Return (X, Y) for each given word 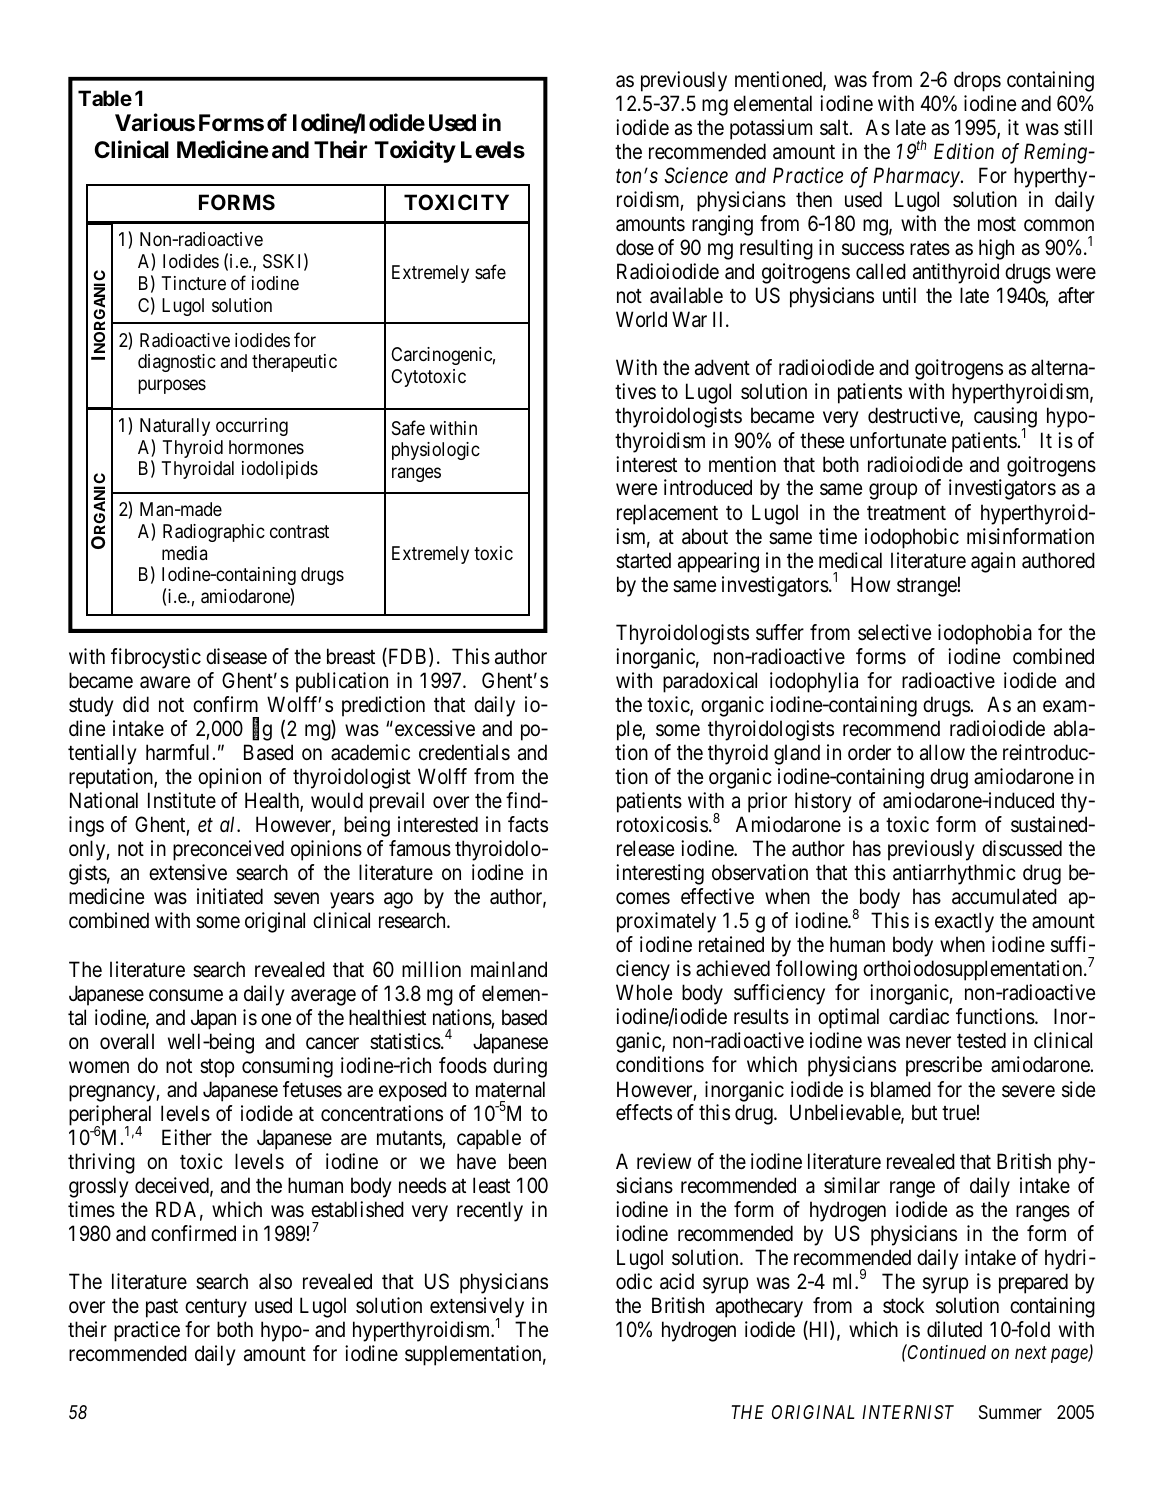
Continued (946, 1351)
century (216, 1308)
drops (977, 81)
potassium (771, 129)
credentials (464, 752)
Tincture (194, 283)
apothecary (759, 1307)
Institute (182, 800)
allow (942, 752)
